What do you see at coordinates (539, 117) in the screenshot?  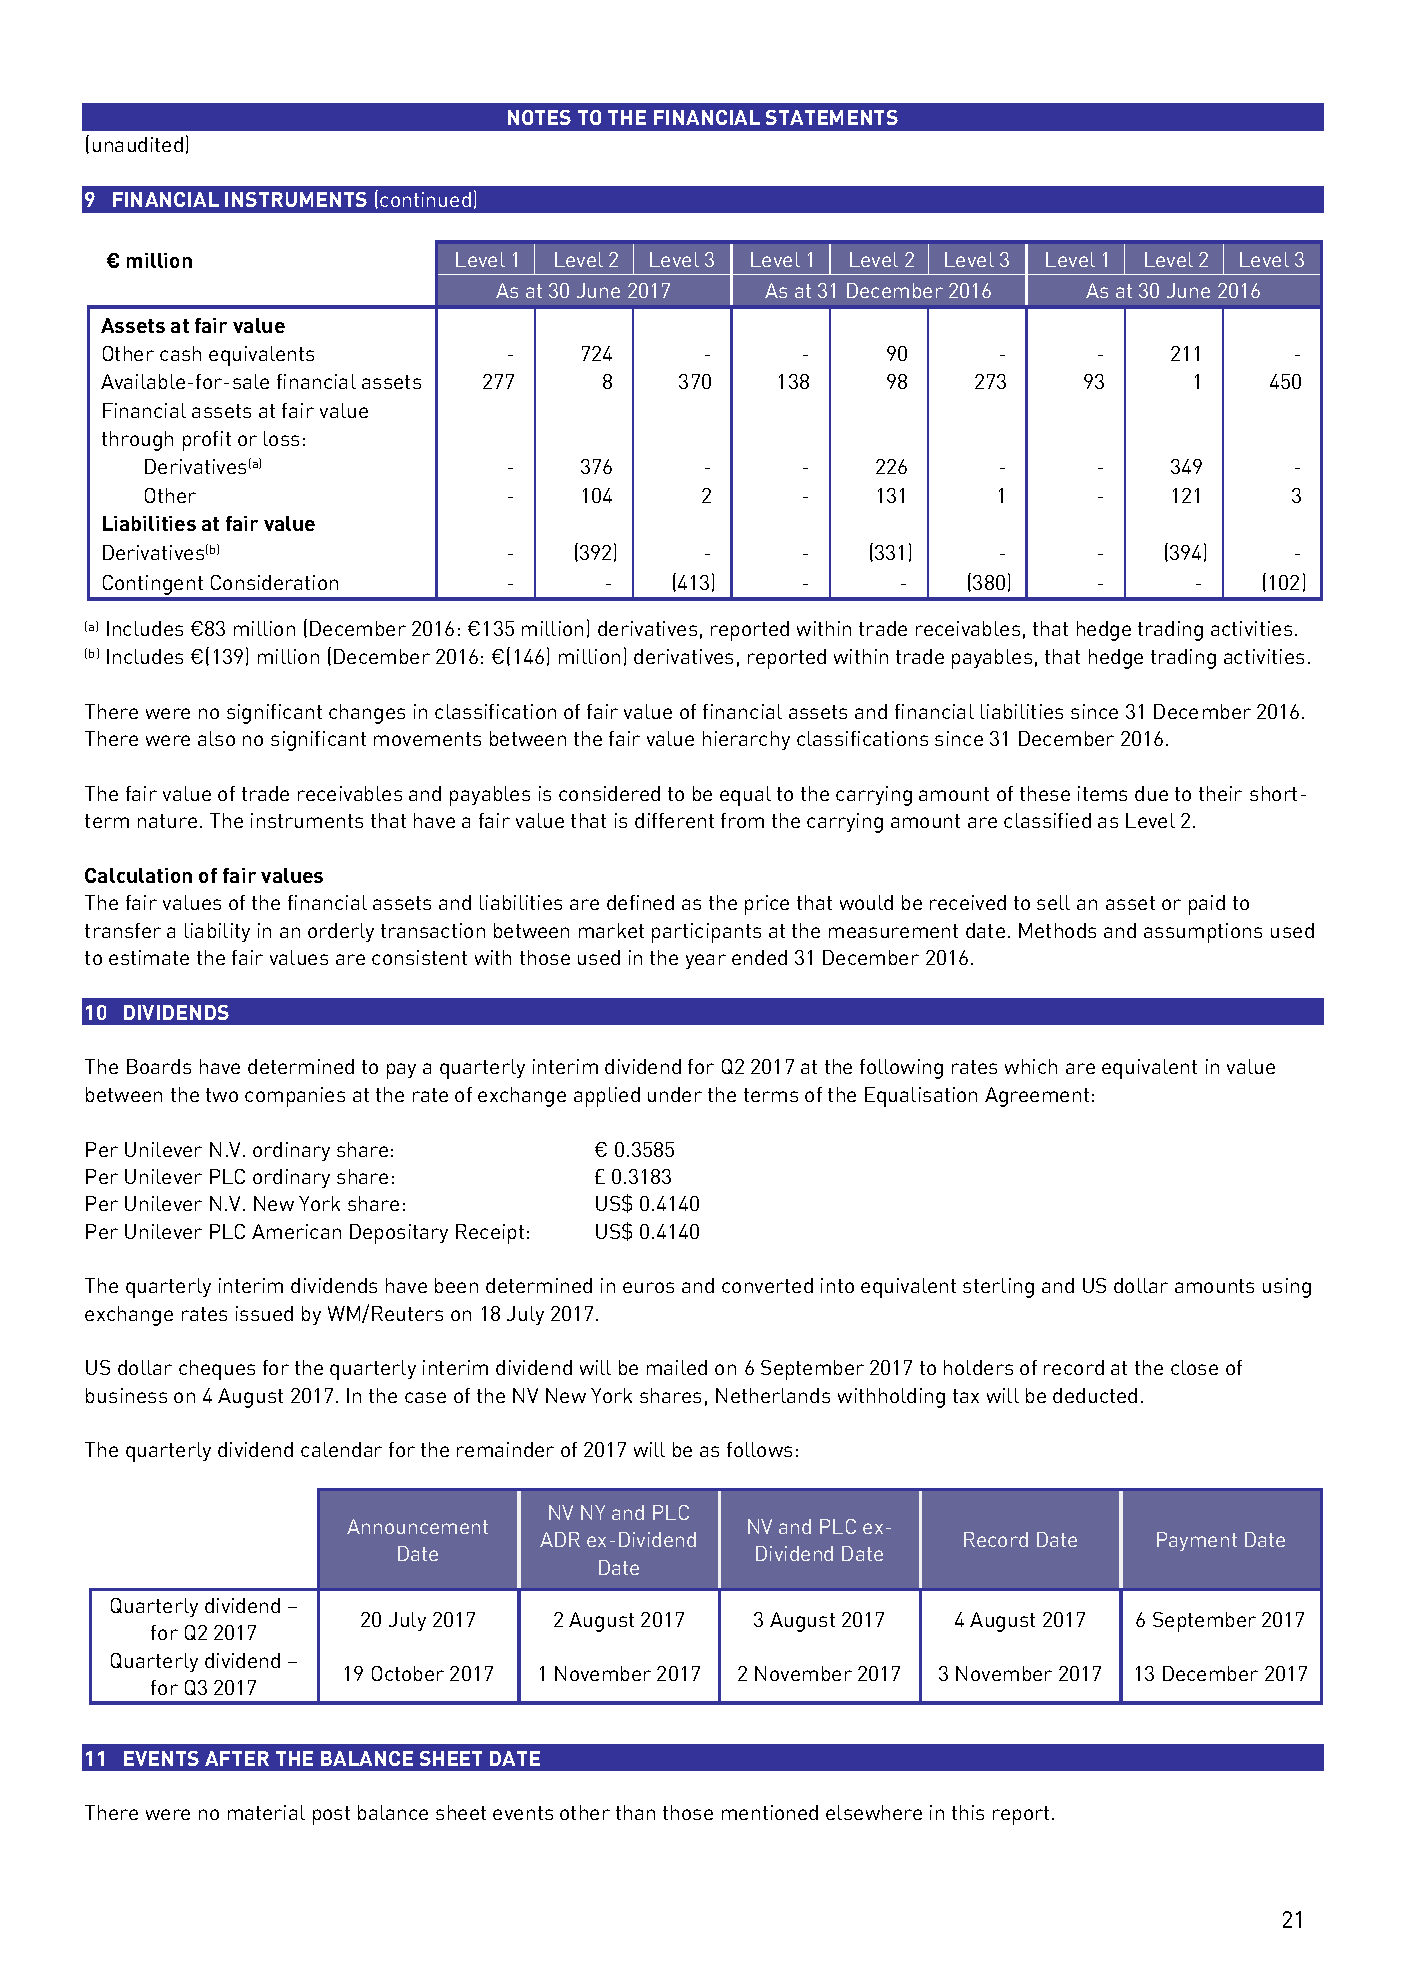 I see `NOTES` at bounding box center [539, 117].
